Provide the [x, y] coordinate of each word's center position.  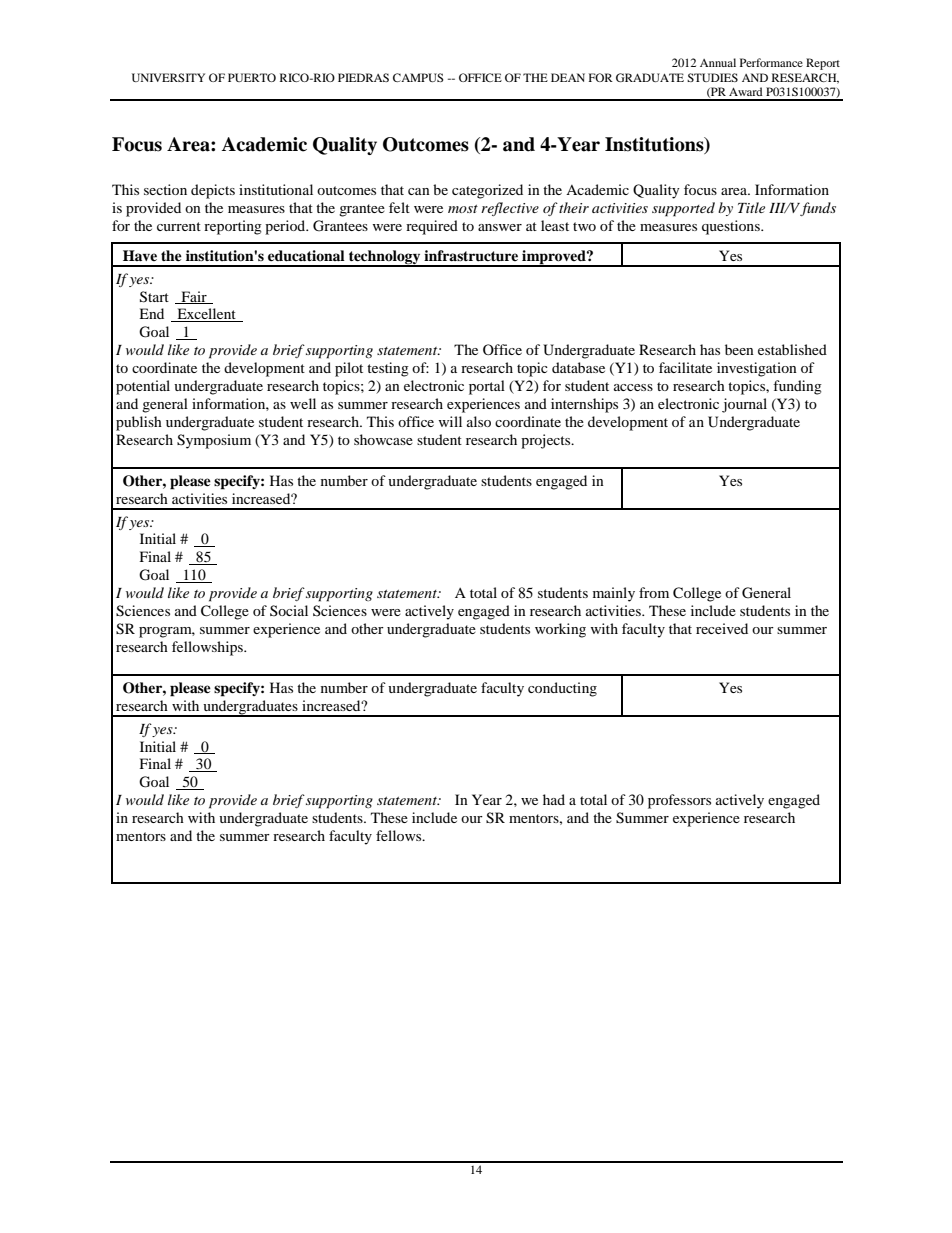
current [179, 226]
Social [289, 610]
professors [679, 801]
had [554, 799]
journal [744, 405]
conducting [562, 689]
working [560, 630]
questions [732, 227]
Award [746, 91]
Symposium [214, 441]
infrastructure [471, 256]
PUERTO [252, 77]
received [722, 628]
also [479, 421]
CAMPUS [418, 77]
